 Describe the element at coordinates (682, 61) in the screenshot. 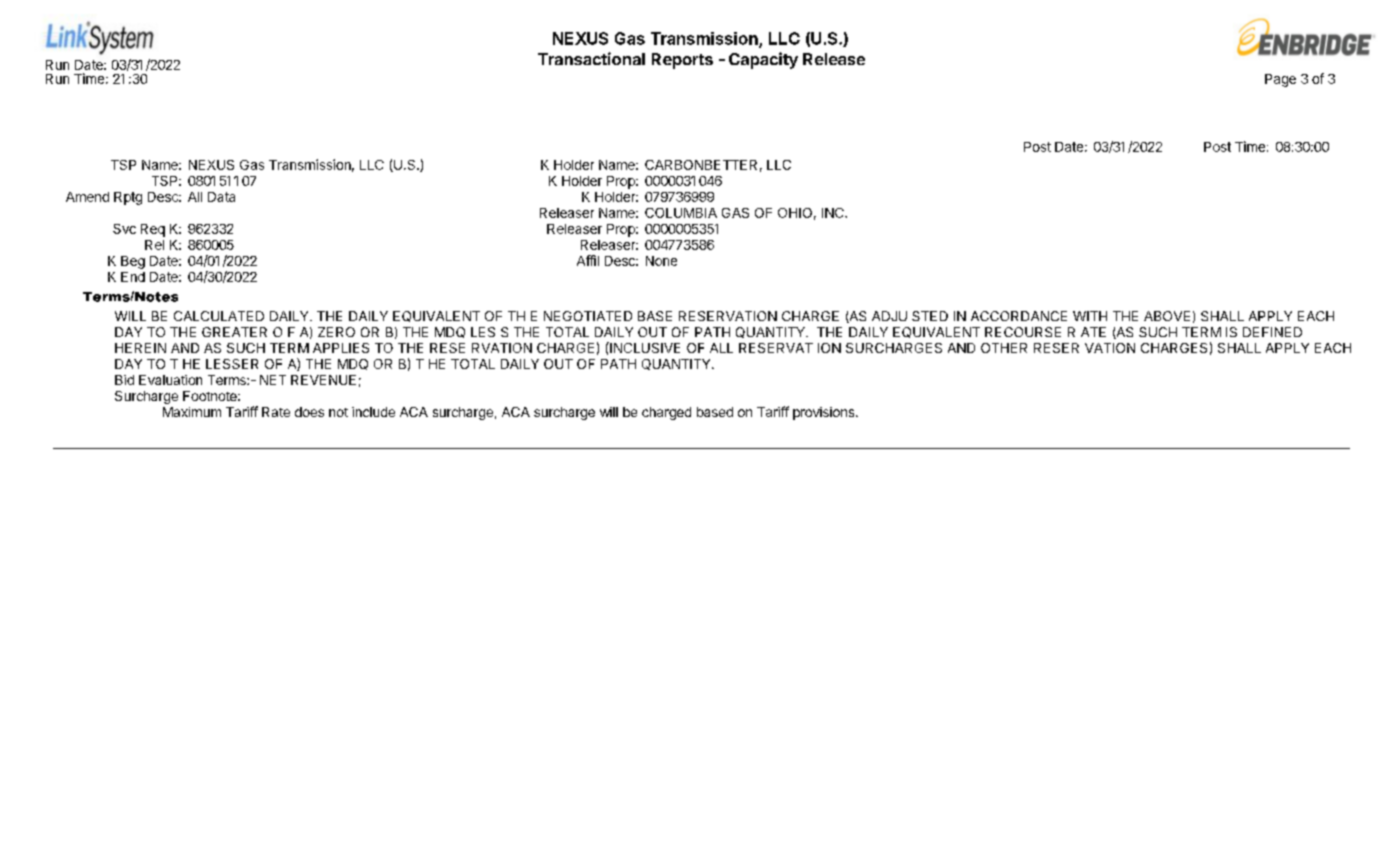

I see `Reports` at that location.
